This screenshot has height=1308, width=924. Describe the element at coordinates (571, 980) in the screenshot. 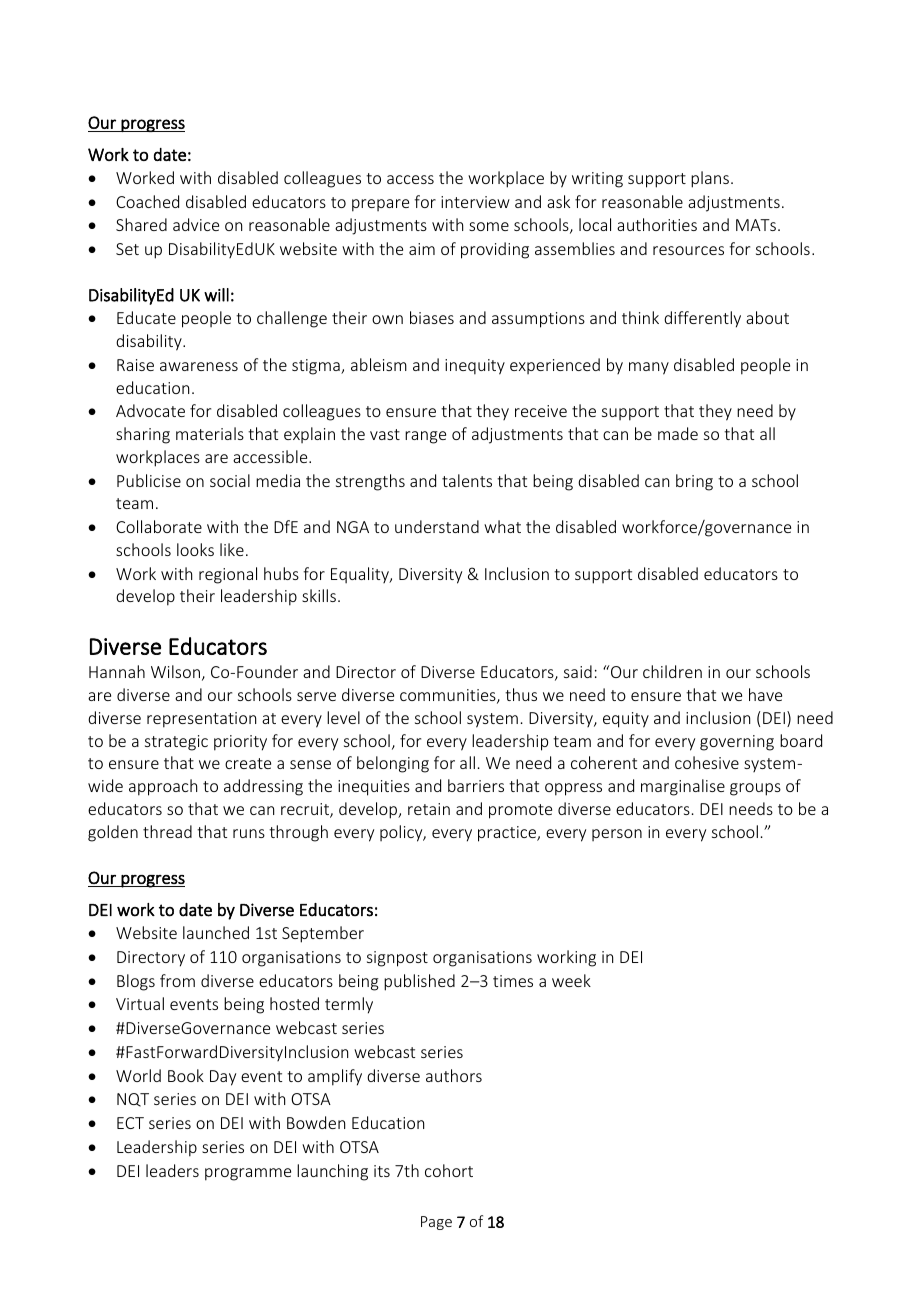

I see `week` at that location.
